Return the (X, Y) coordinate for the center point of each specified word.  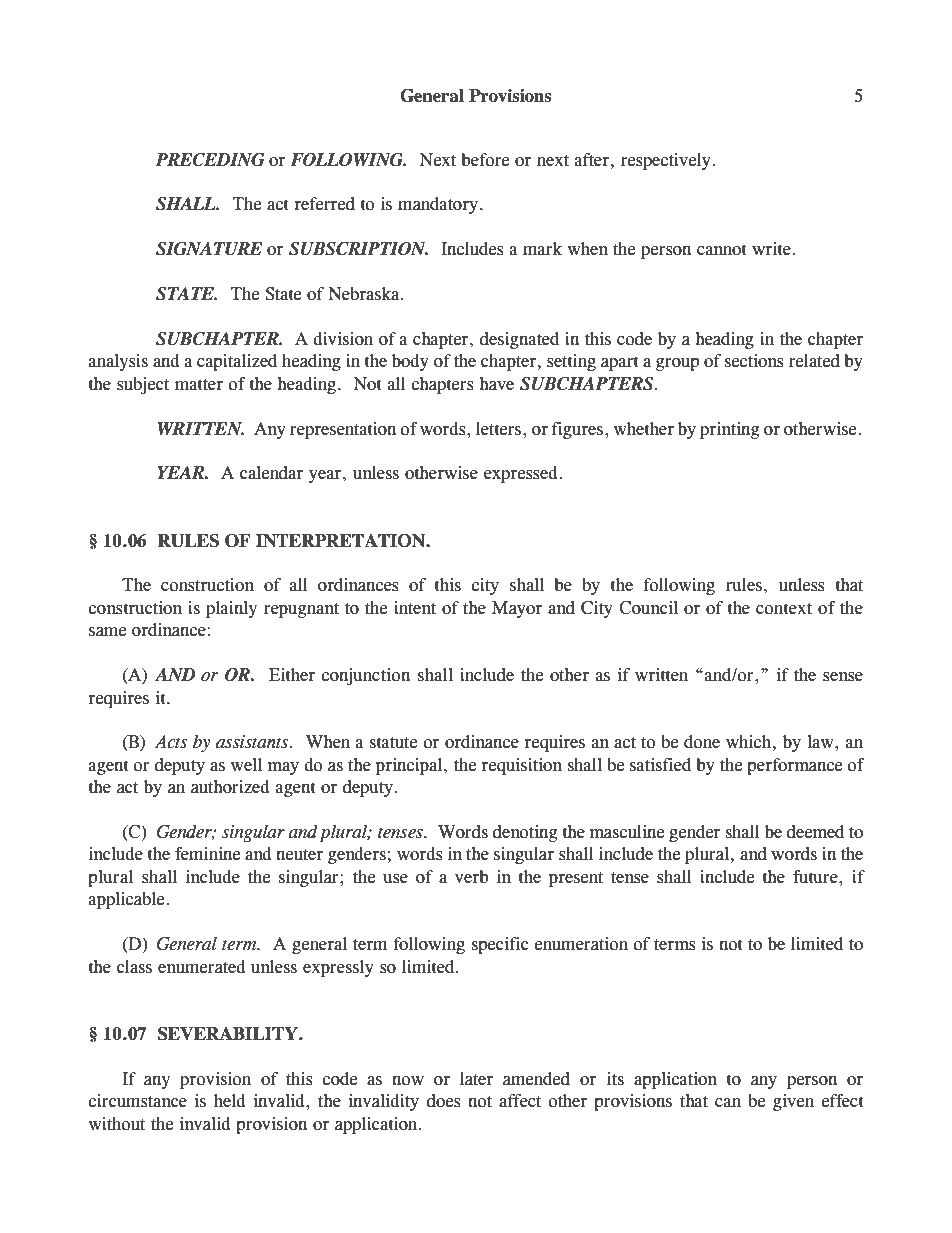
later (476, 1079)
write (771, 249)
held (230, 1101)
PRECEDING (210, 160)
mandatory (438, 205)
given (793, 1102)
